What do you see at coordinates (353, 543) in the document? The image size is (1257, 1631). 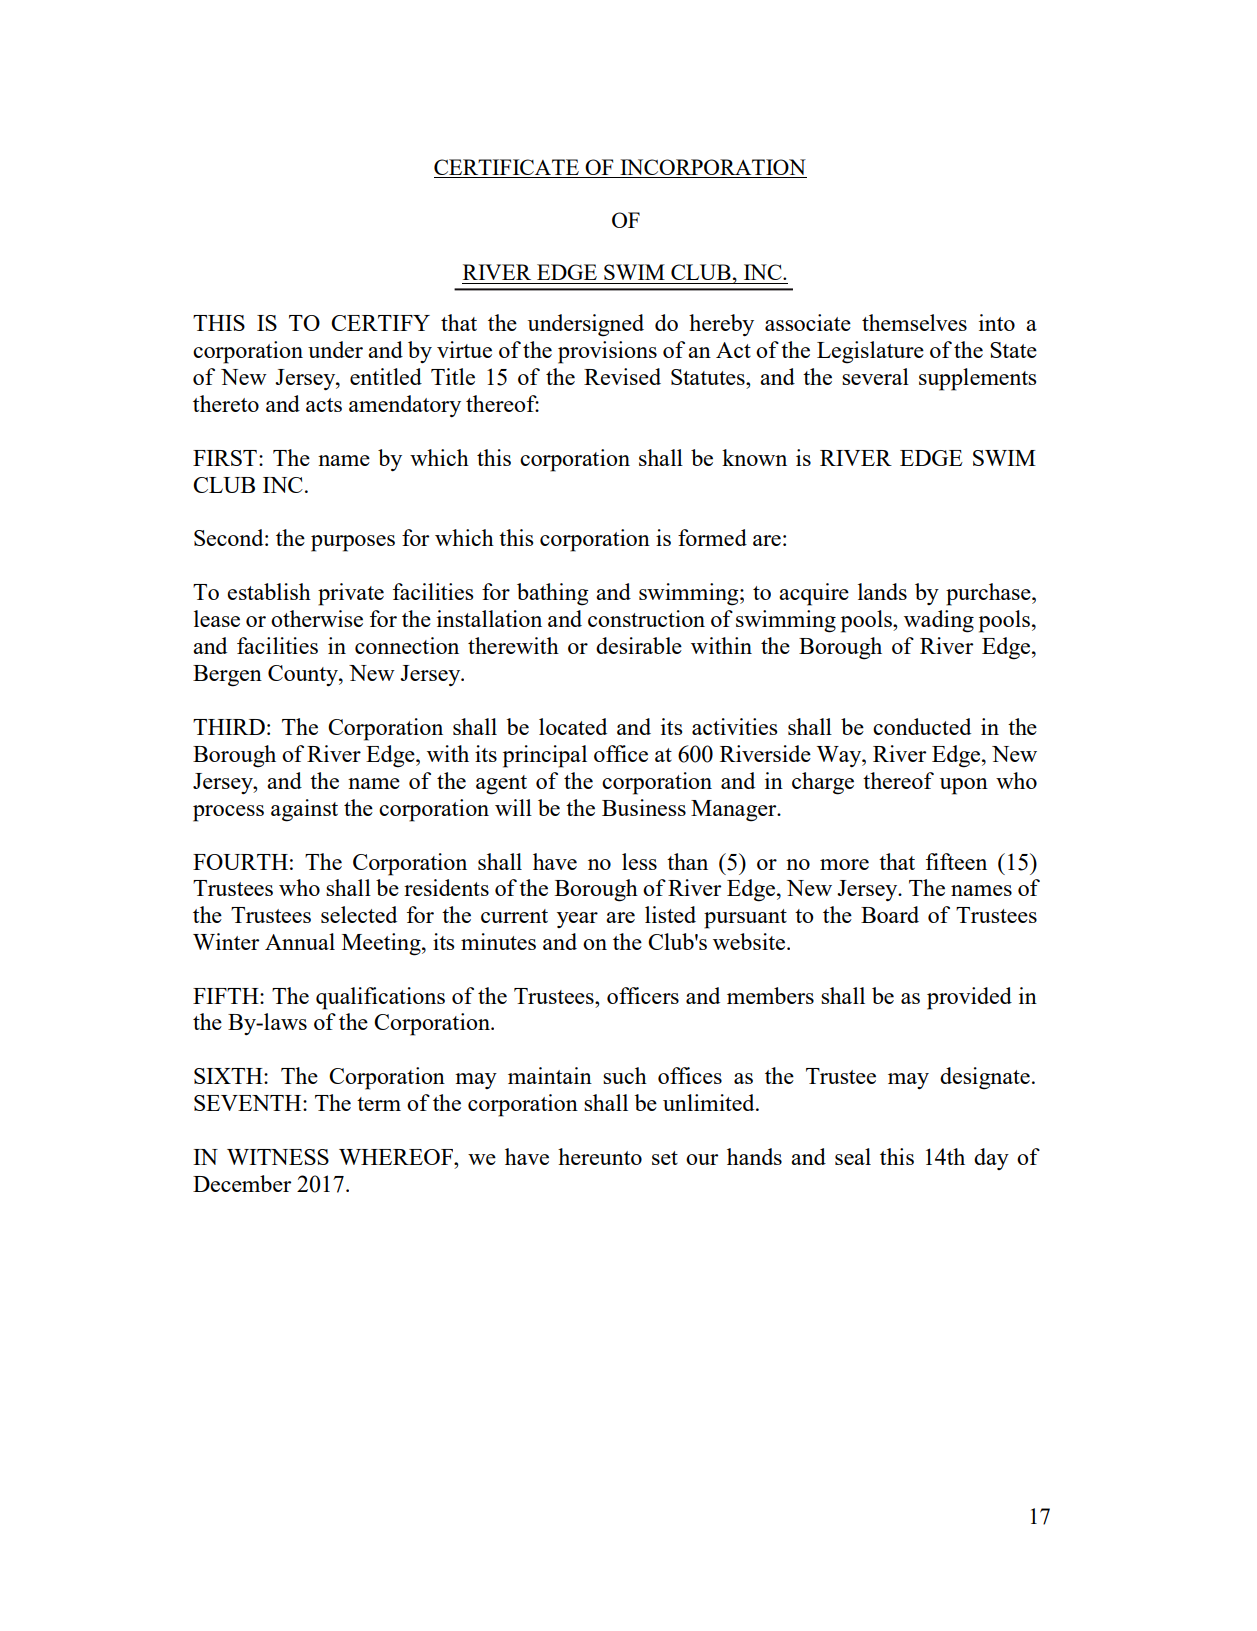 I see `purposes` at bounding box center [353, 543].
